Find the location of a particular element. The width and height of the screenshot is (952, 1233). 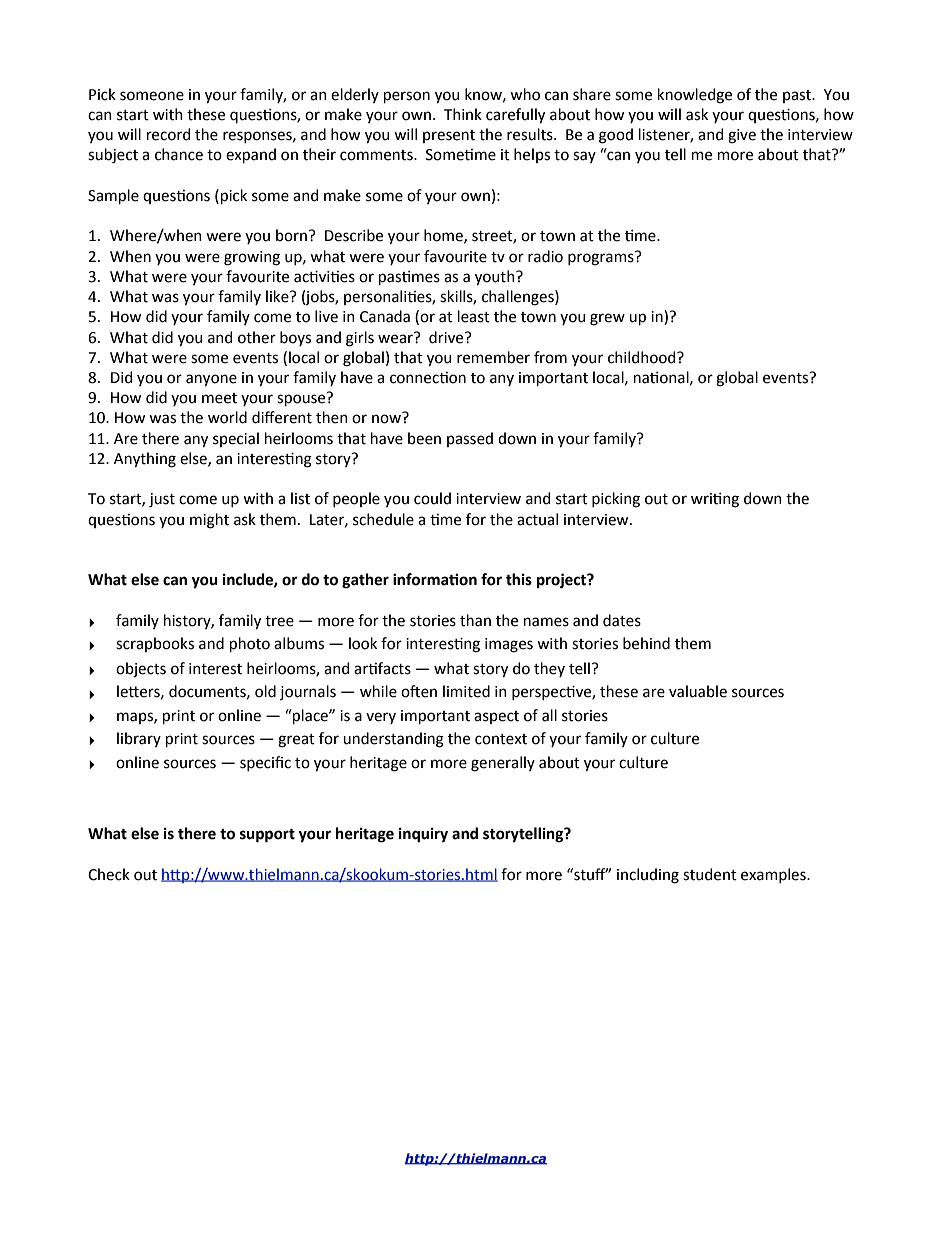

passed is located at coordinates (470, 439).
